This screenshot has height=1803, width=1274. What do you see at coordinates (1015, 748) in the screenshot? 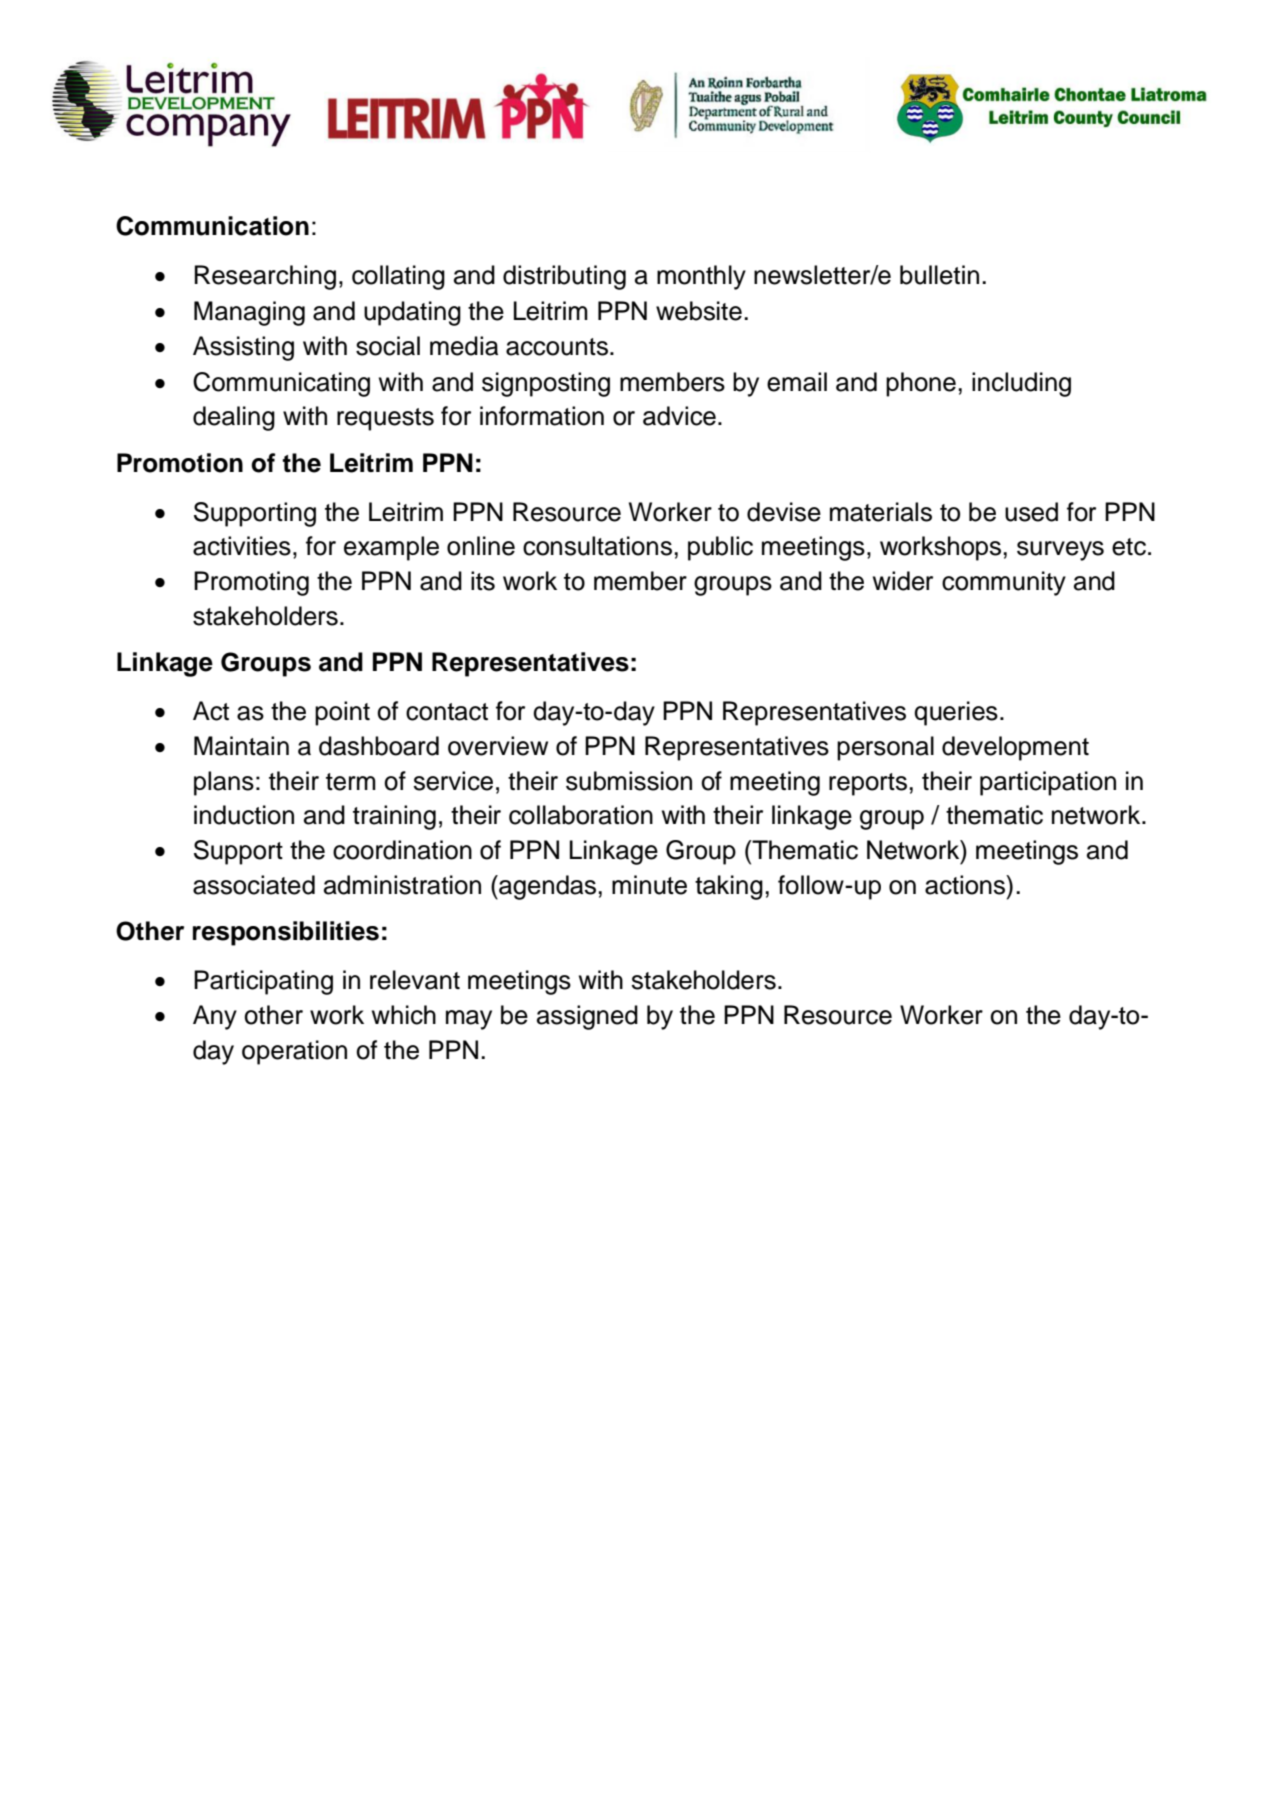
I see `development` at bounding box center [1015, 748].
